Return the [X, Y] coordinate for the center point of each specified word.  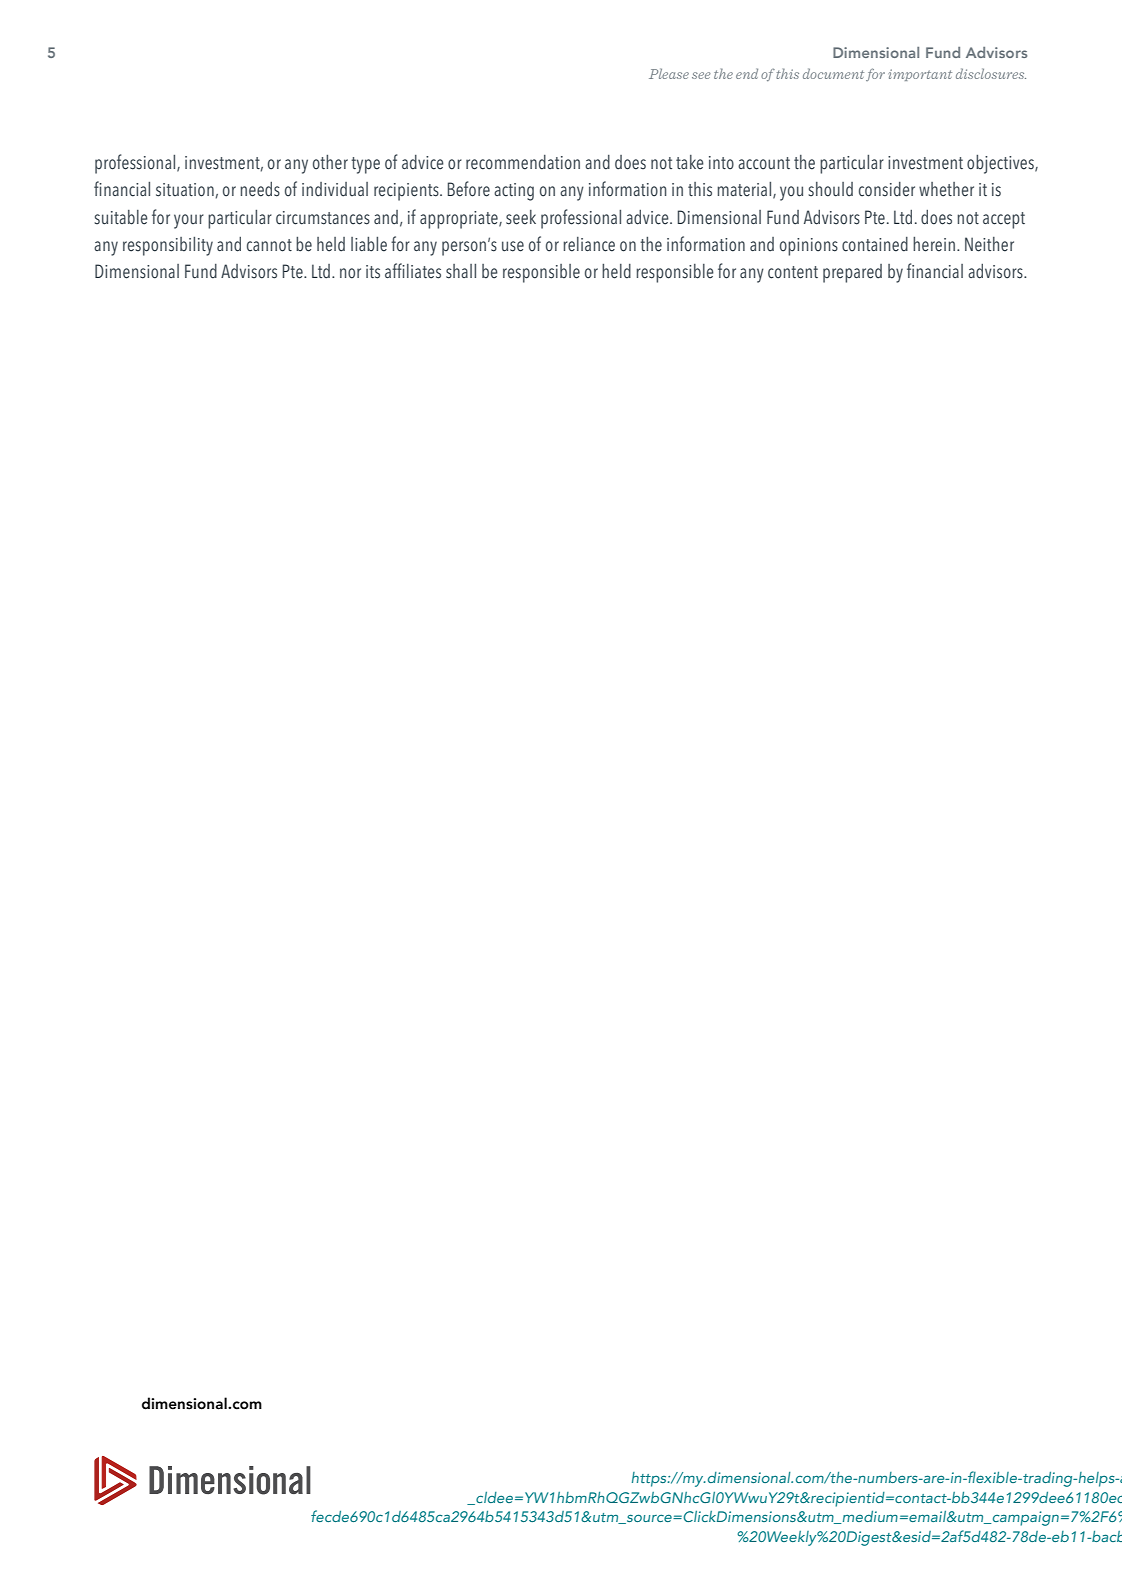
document [833, 73]
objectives [1001, 164]
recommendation [523, 162]
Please [669, 73]
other [330, 162]
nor [350, 273]
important [920, 75]
